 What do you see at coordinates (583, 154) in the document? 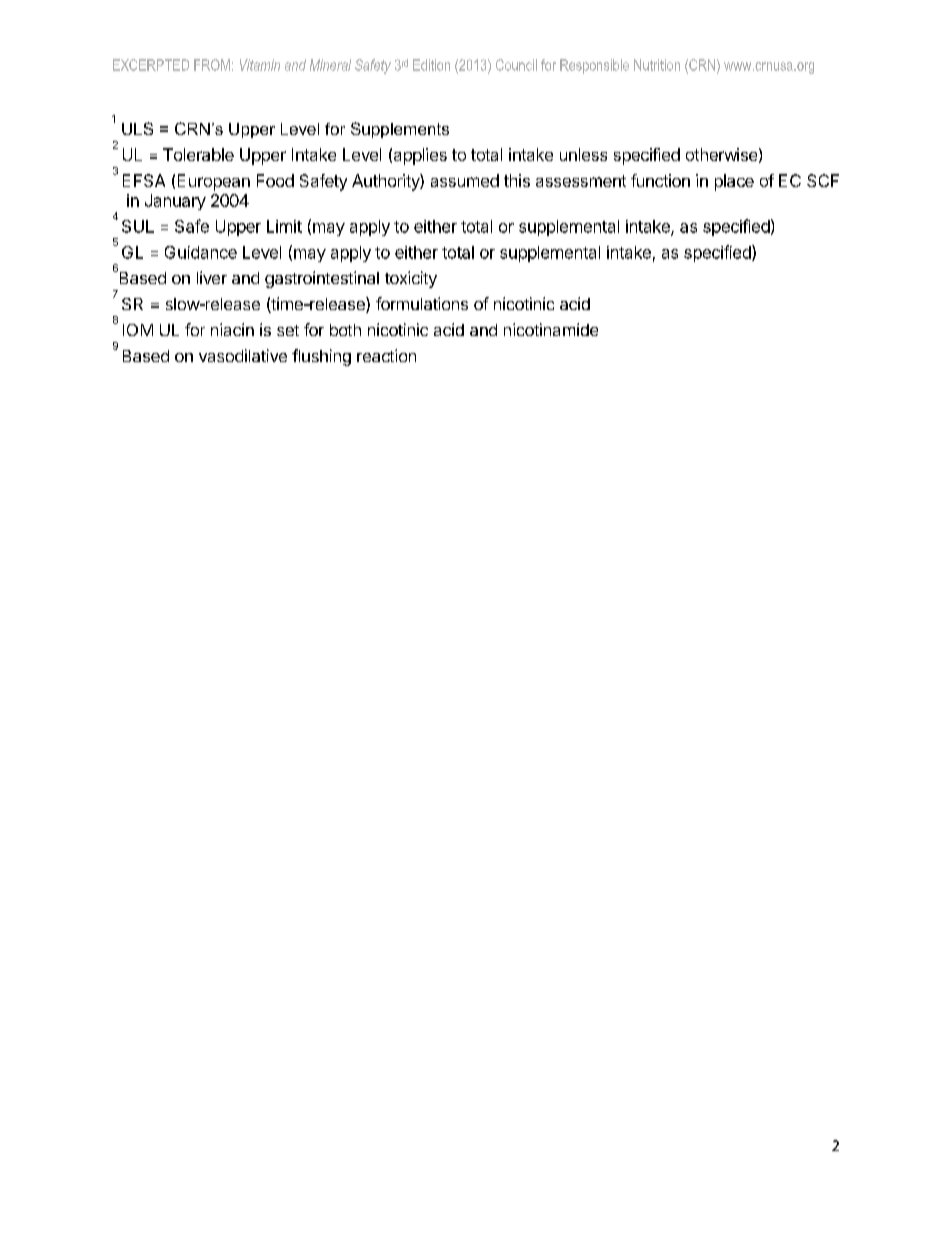
I see `unless` at bounding box center [583, 154].
